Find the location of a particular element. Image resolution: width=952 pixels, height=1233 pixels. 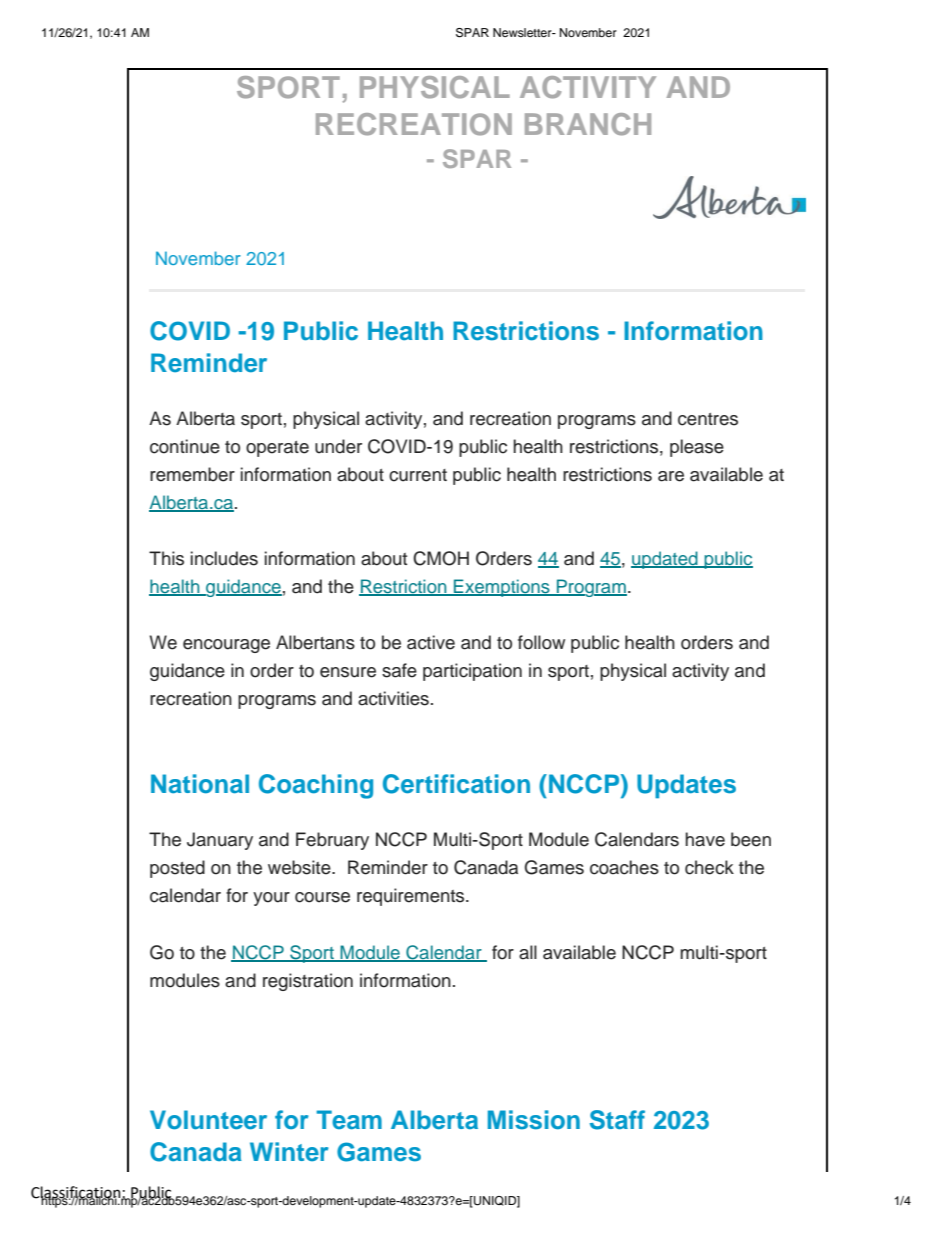

BRANCH is located at coordinates (588, 124).
